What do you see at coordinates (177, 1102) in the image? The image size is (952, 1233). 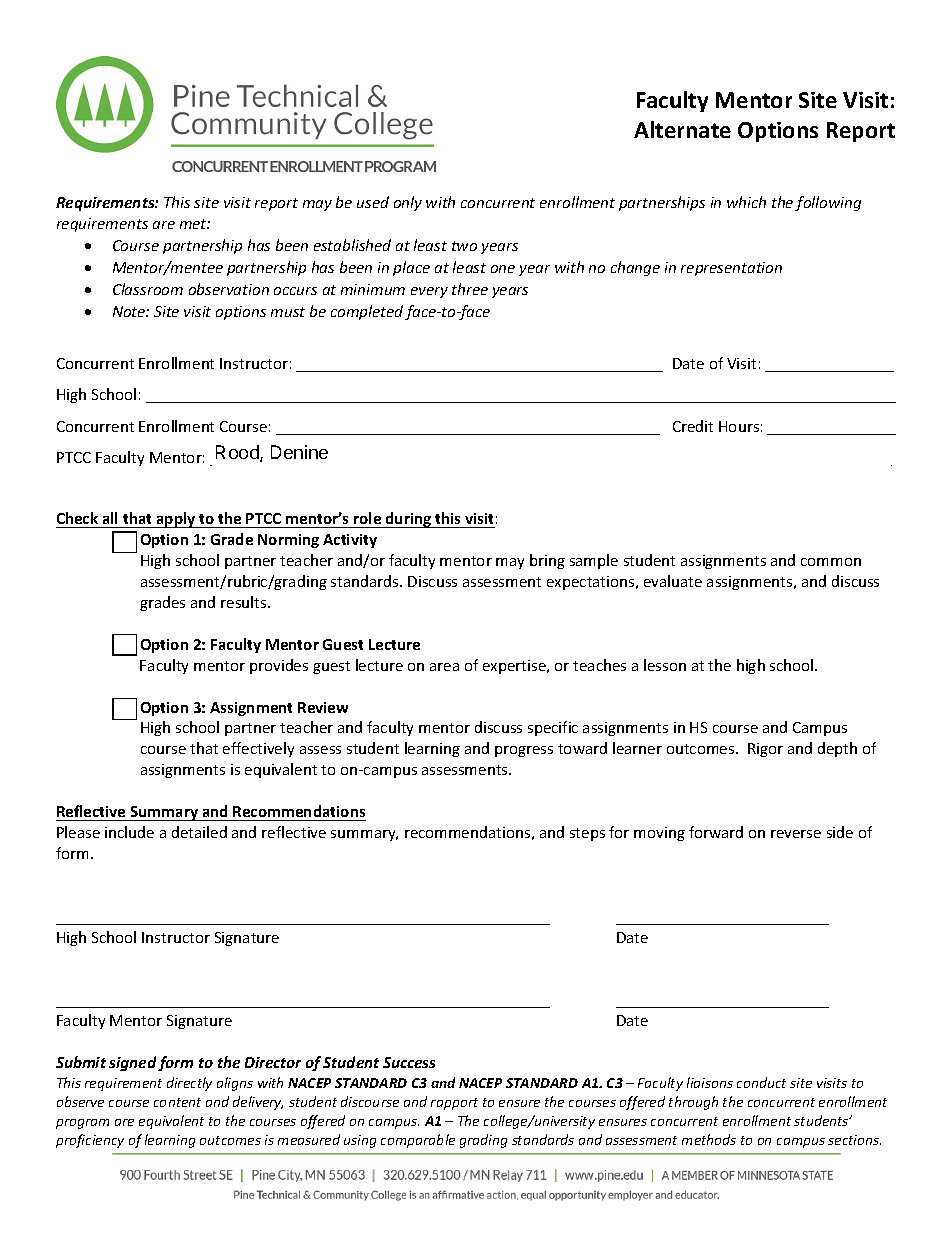 I see `content` at bounding box center [177, 1102].
